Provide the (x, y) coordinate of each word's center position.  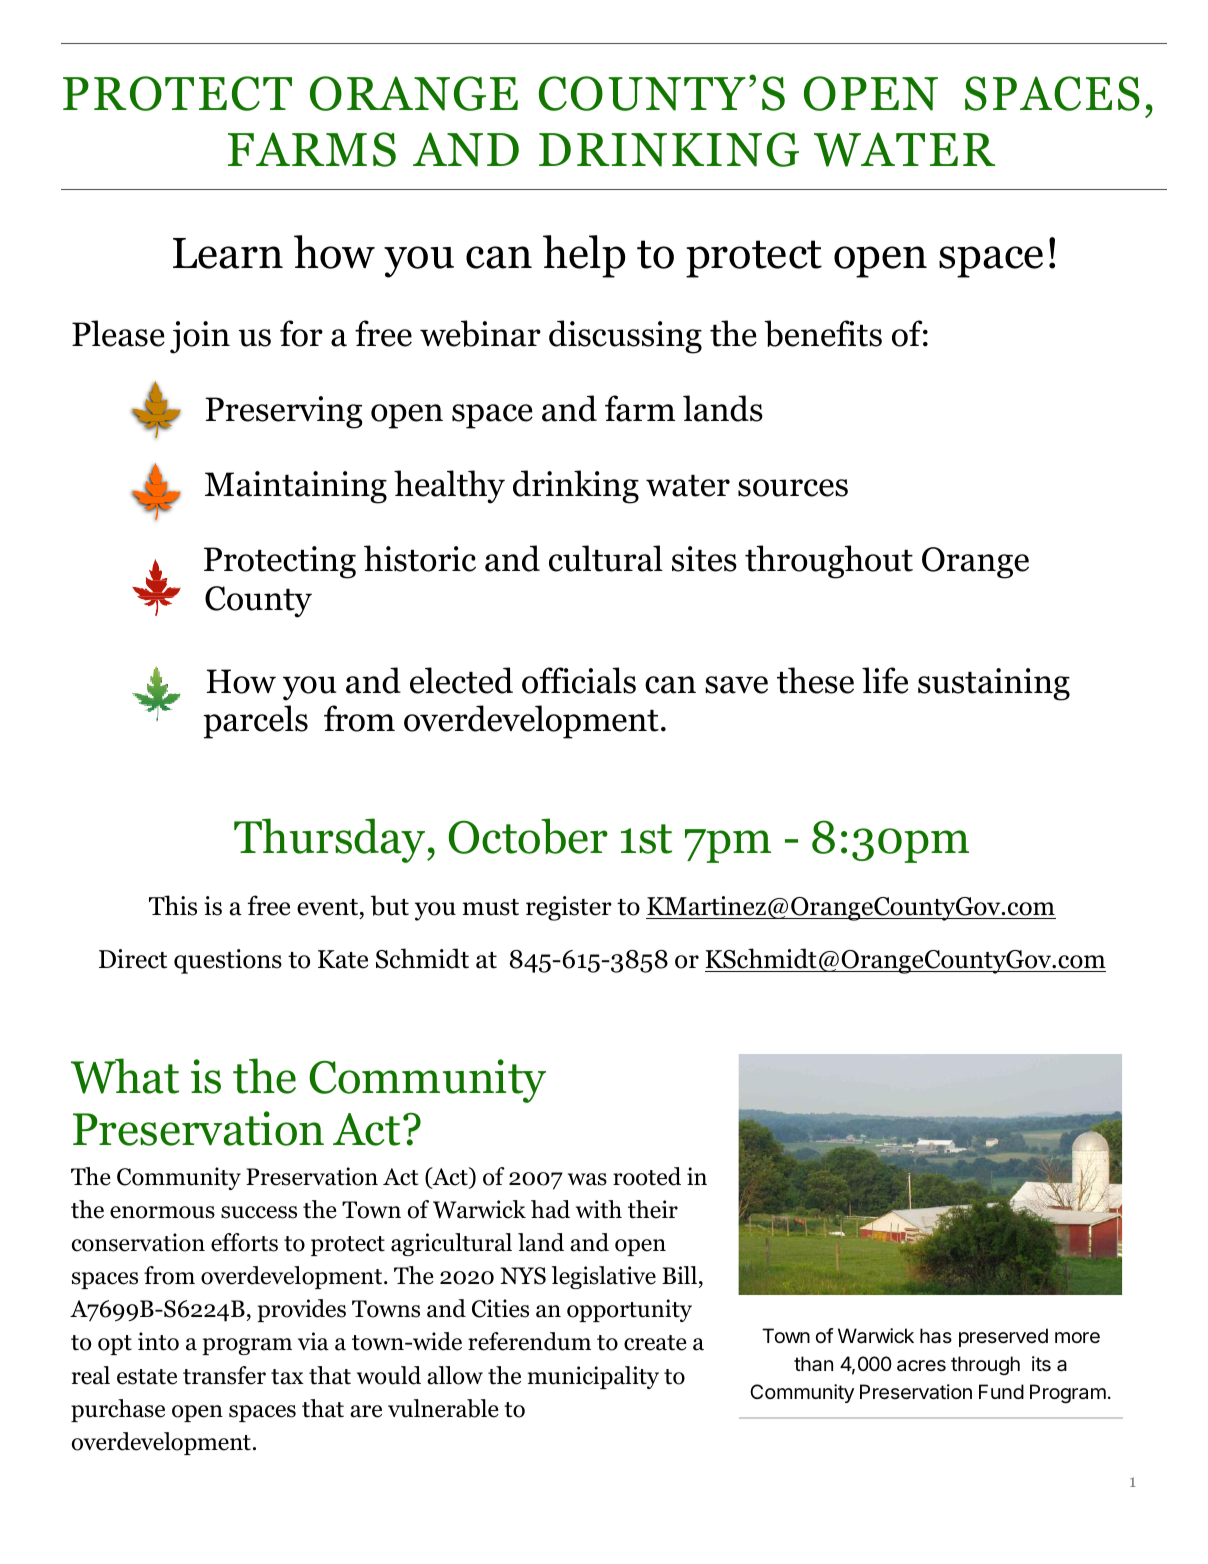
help (584, 256)
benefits (823, 333)
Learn (228, 253)
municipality (593, 1377)
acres (921, 1366)
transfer (224, 1375)
